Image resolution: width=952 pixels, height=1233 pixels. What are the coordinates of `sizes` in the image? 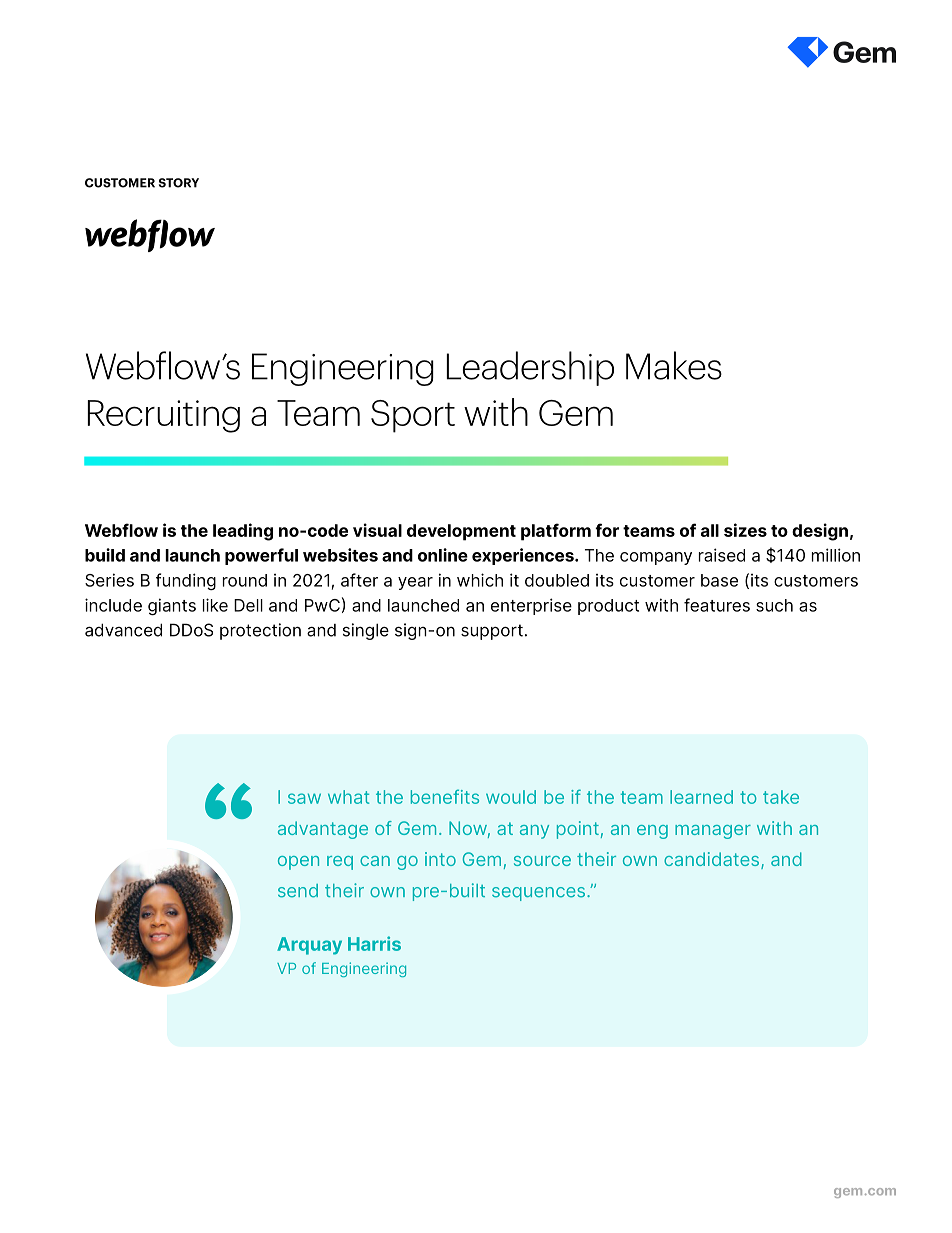 It's located at (745, 530).
